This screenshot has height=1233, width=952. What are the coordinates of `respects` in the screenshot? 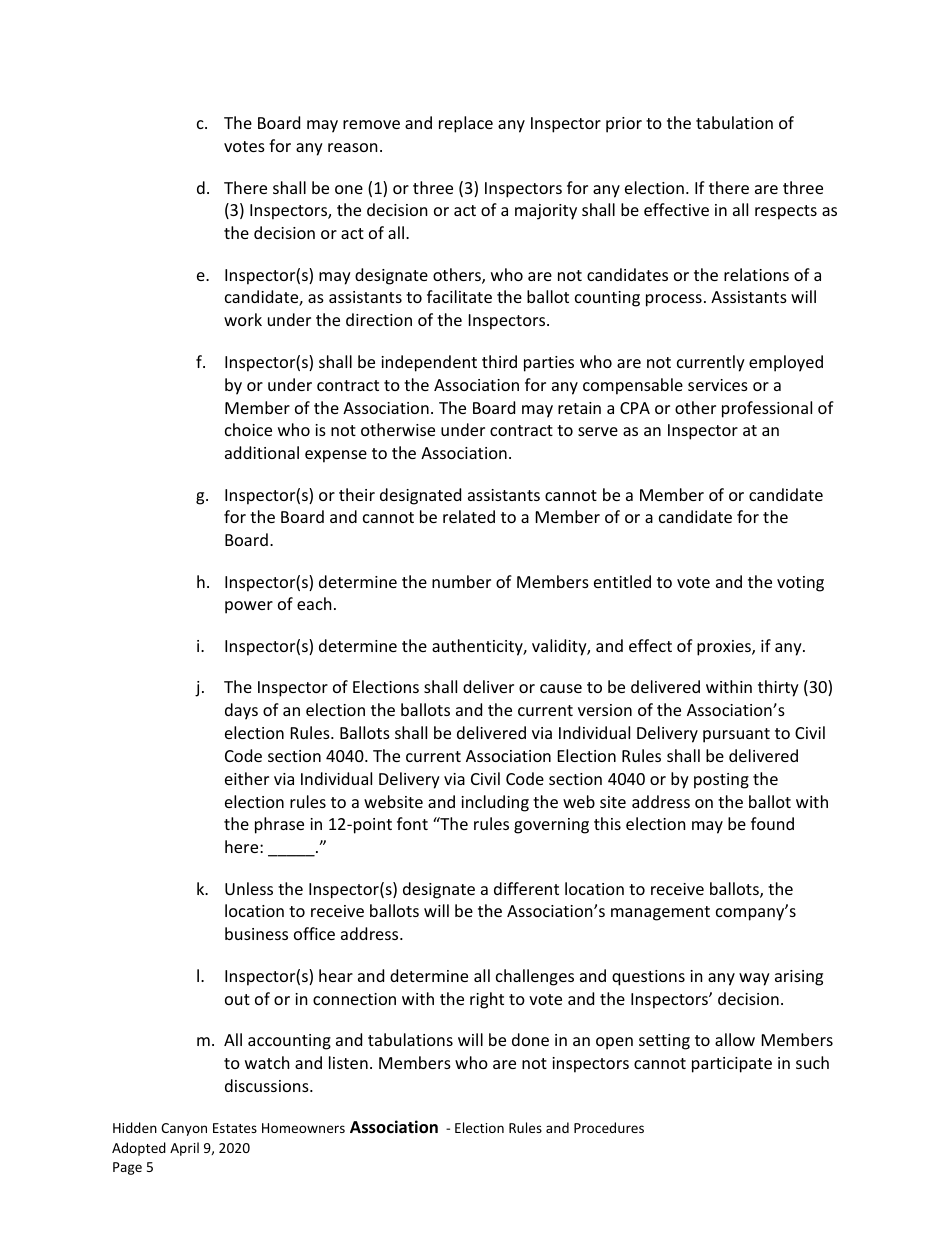 It's located at (786, 212).
